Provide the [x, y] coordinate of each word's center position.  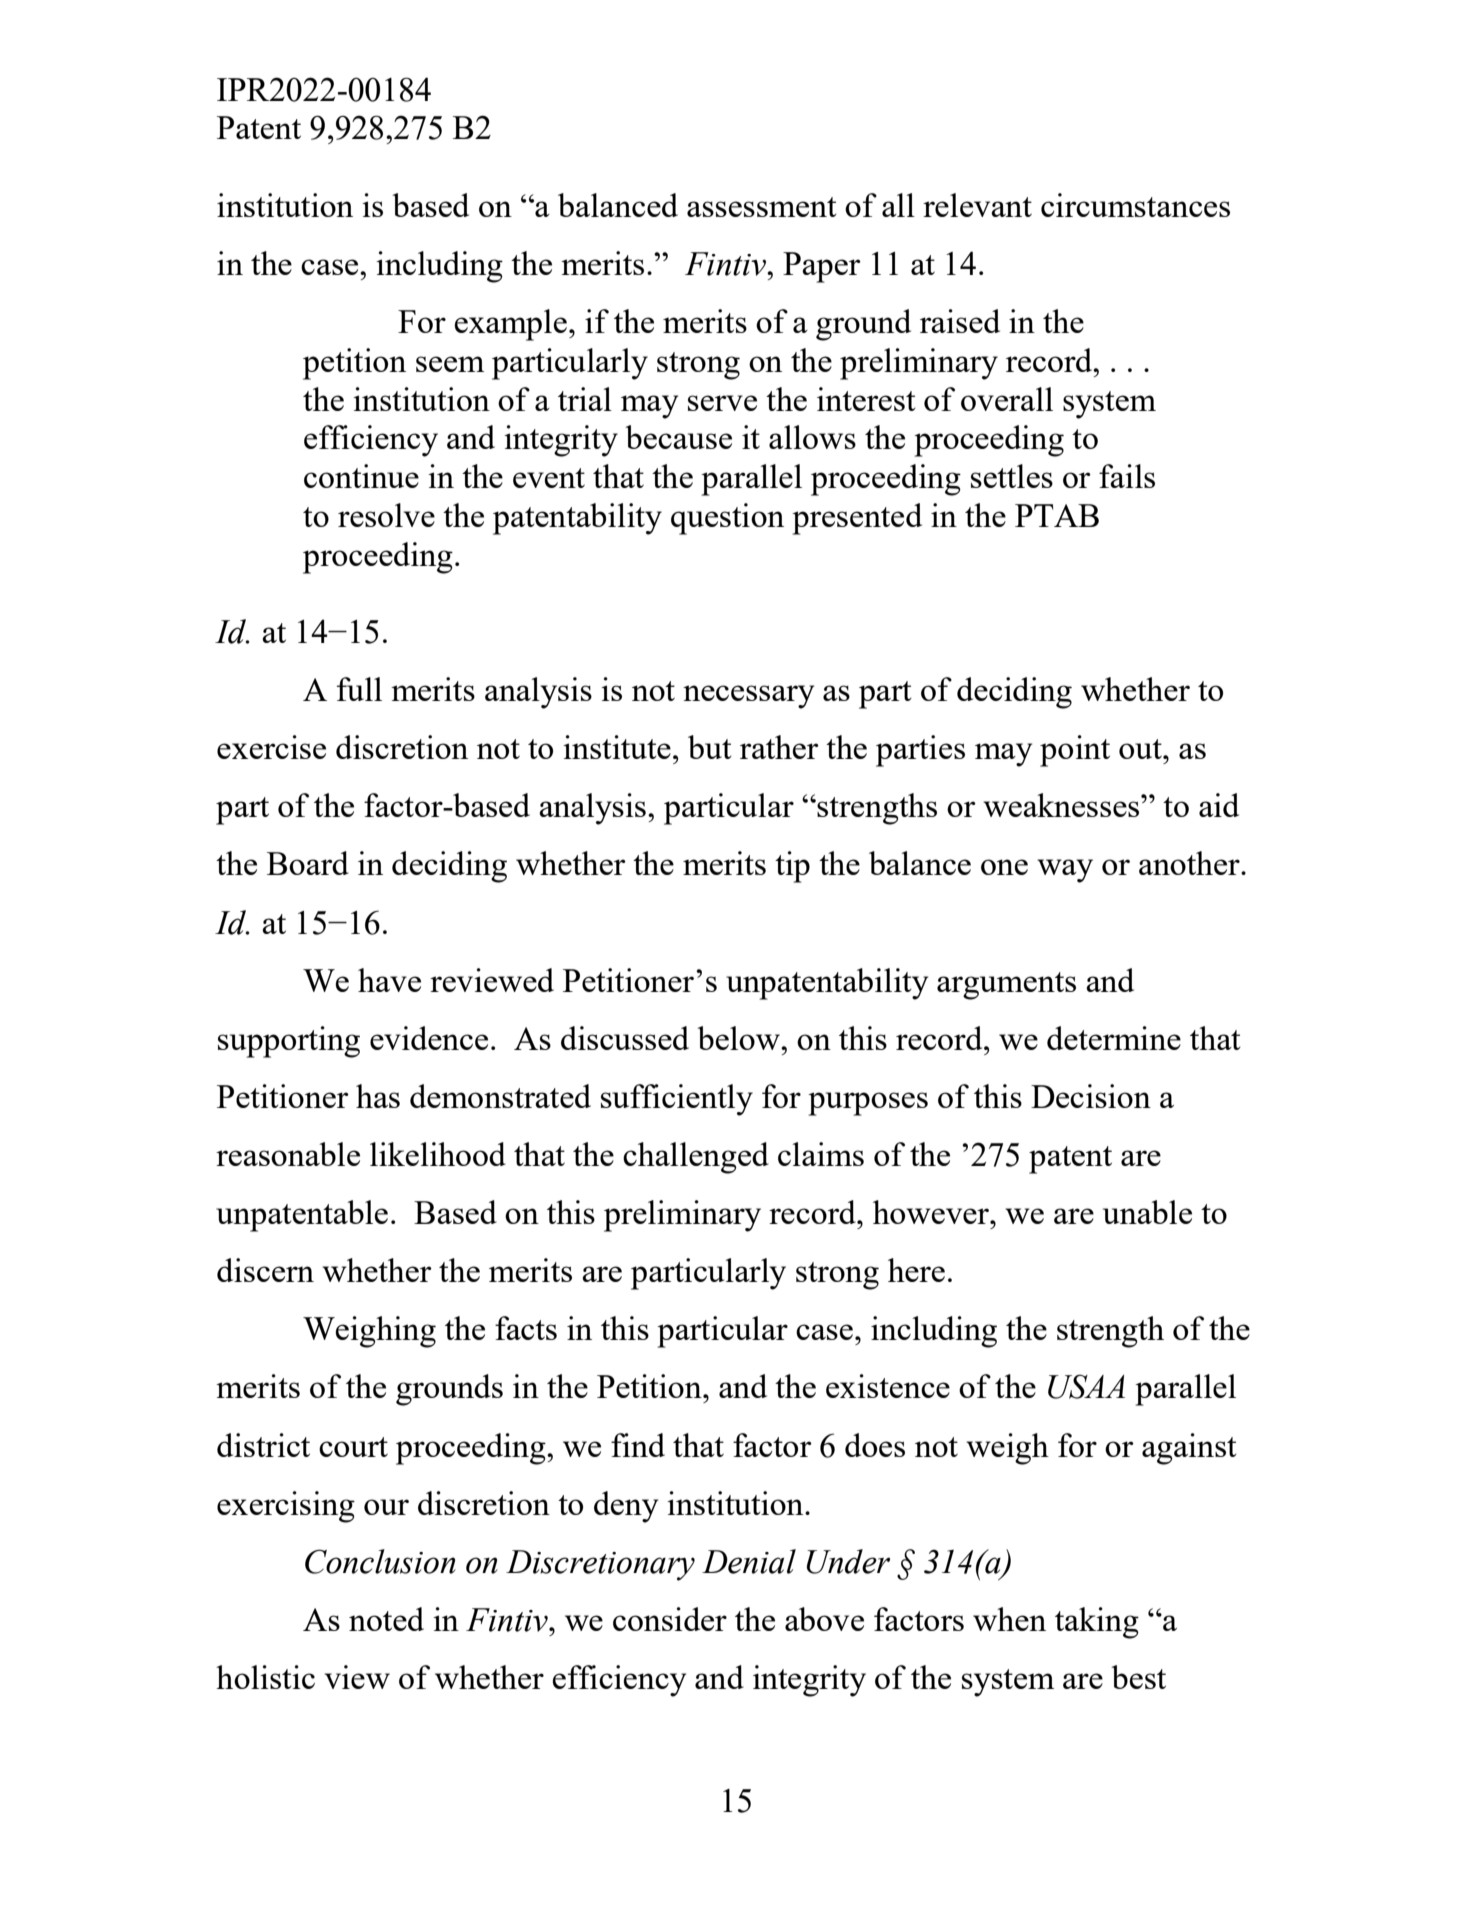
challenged [696, 1158]
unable [1147, 1212]
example [510, 325]
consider [670, 1619]
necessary [748, 697]
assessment [762, 207]
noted [386, 1619]
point [1075, 751]
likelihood [438, 1154]
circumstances [1135, 205]
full [359, 689]
